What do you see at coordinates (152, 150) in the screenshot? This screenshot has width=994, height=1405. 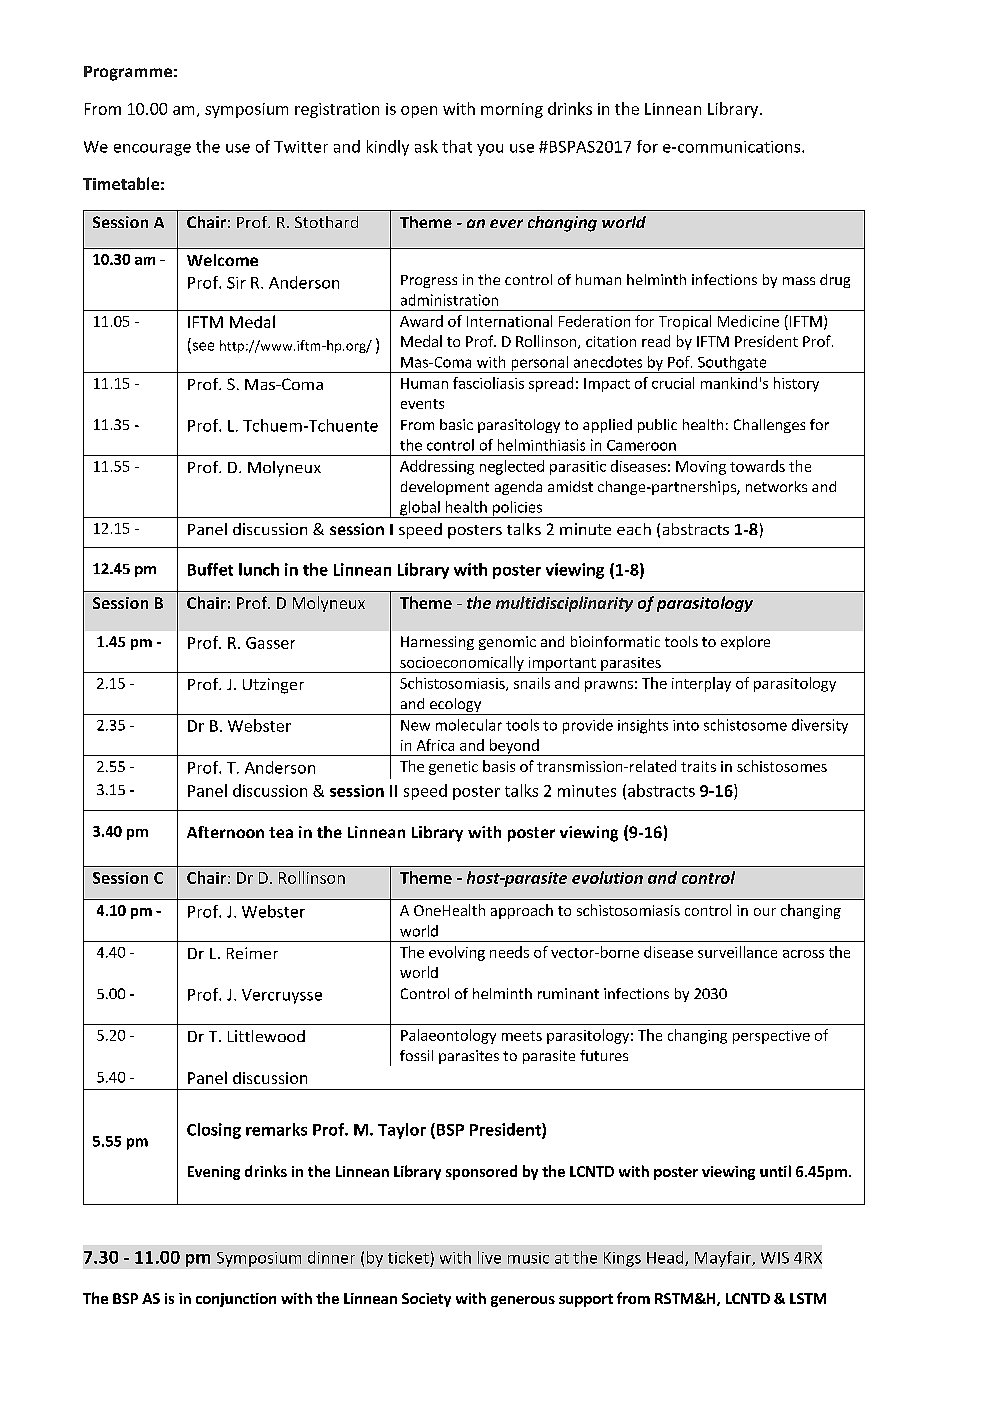 I see `encourage` at bounding box center [152, 150].
